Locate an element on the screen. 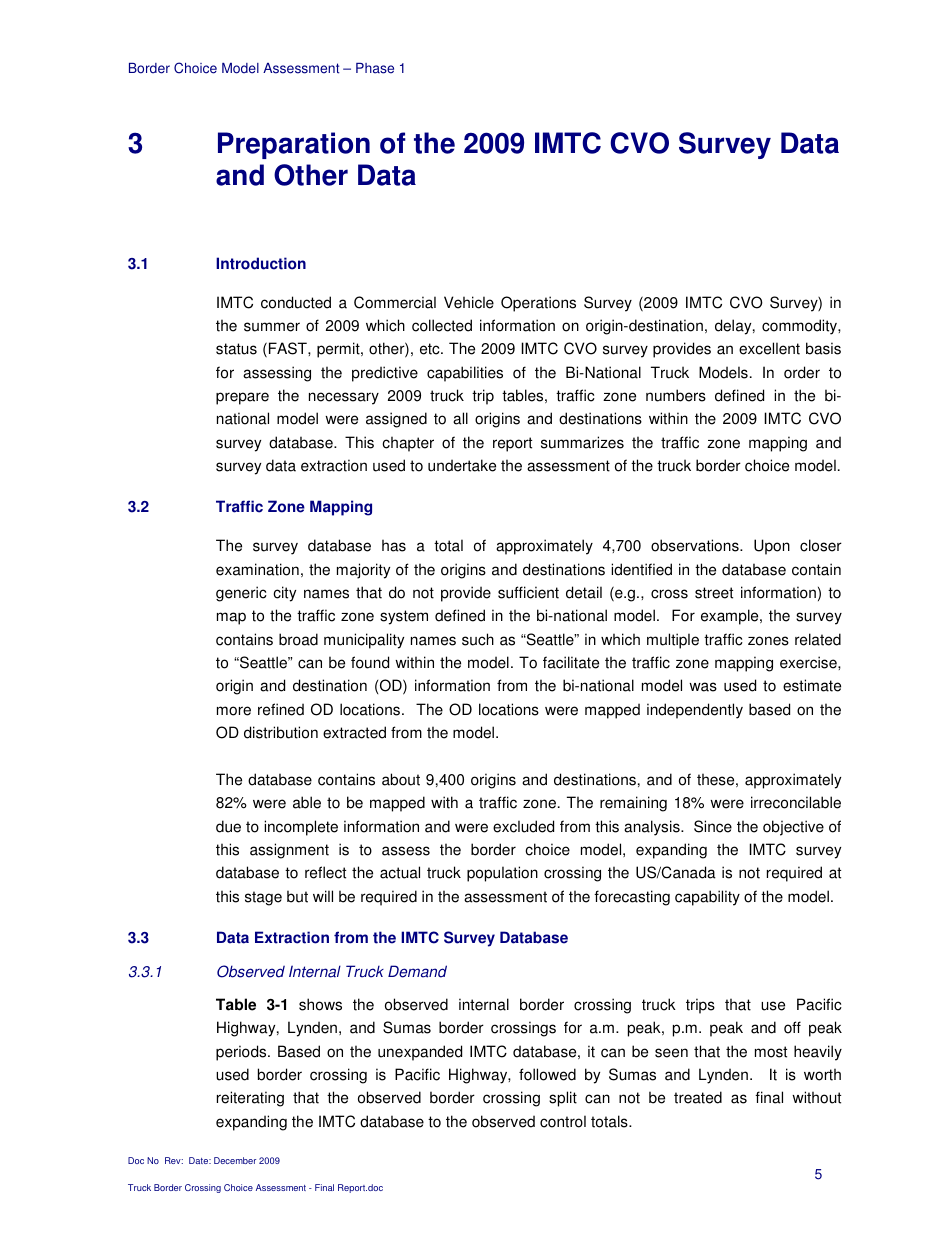 This screenshot has height=1233, width=952. excellent is located at coordinates (769, 348).
